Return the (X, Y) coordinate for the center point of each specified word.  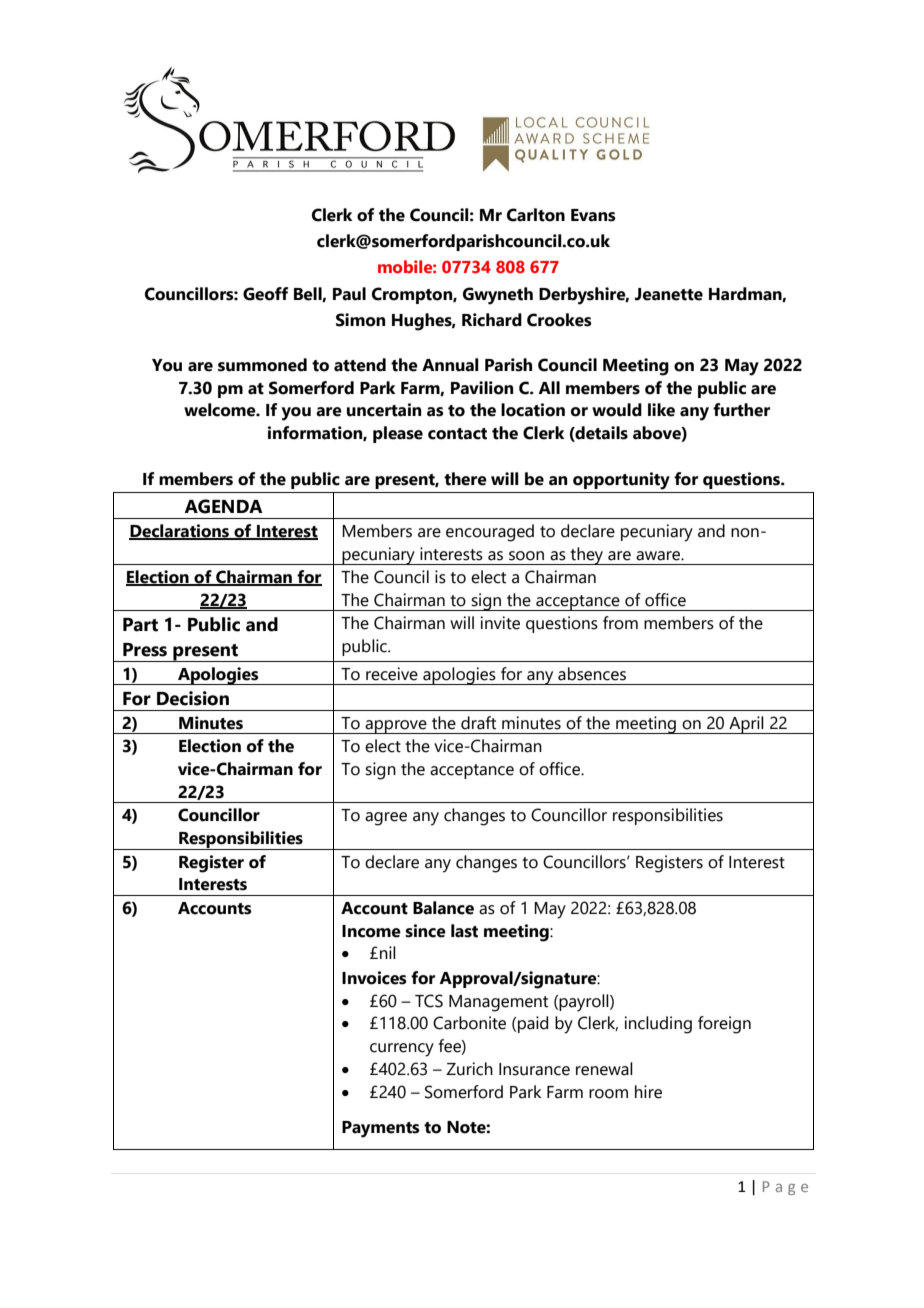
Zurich (469, 1069)
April (746, 725)
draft (478, 723)
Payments (381, 1129)
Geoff (265, 294)
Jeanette (669, 294)
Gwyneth (498, 296)
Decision (193, 698)
